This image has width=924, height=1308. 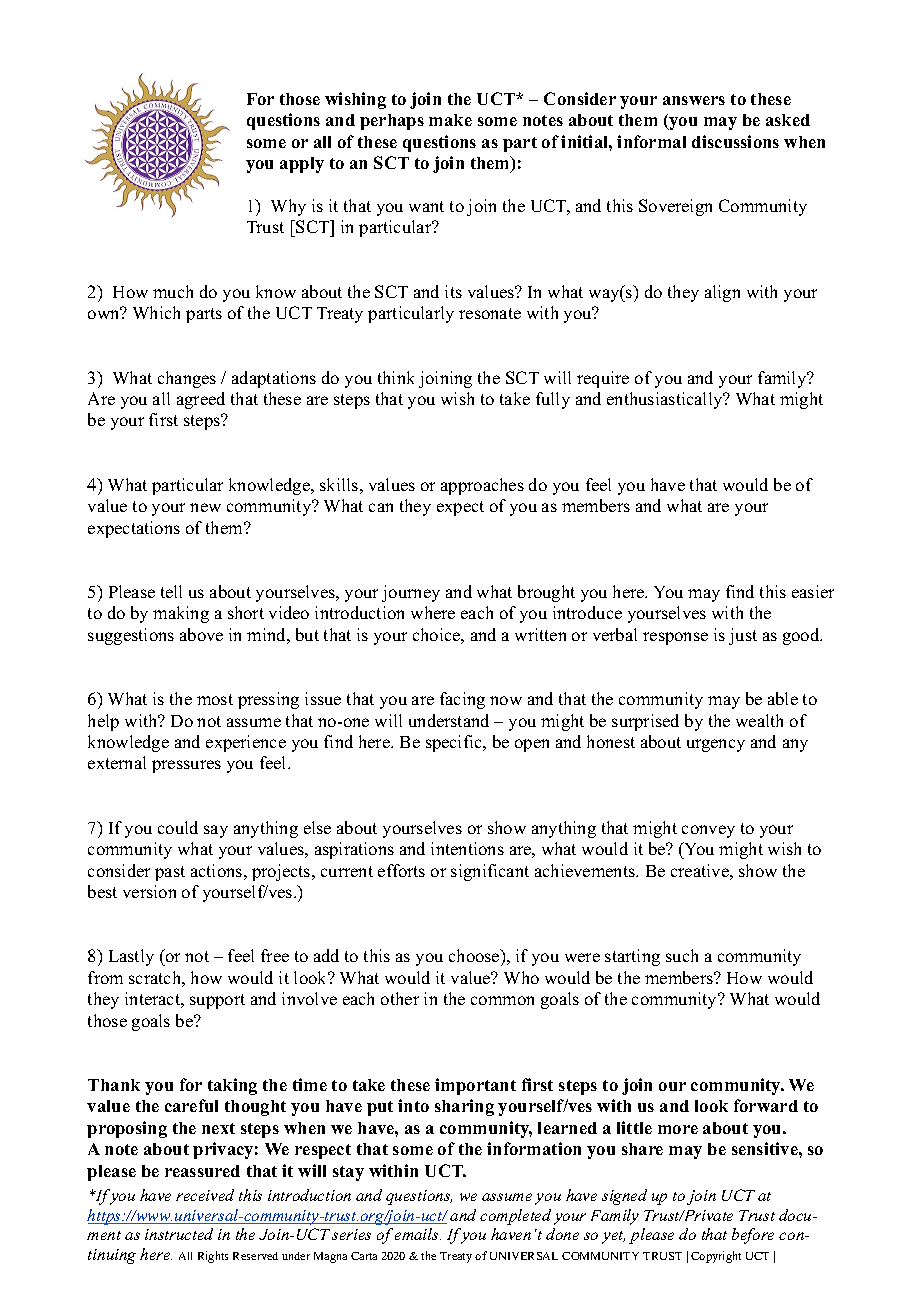 What do you see at coordinates (450, 120) in the image?
I see `make` at bounding box center [450, 120].
